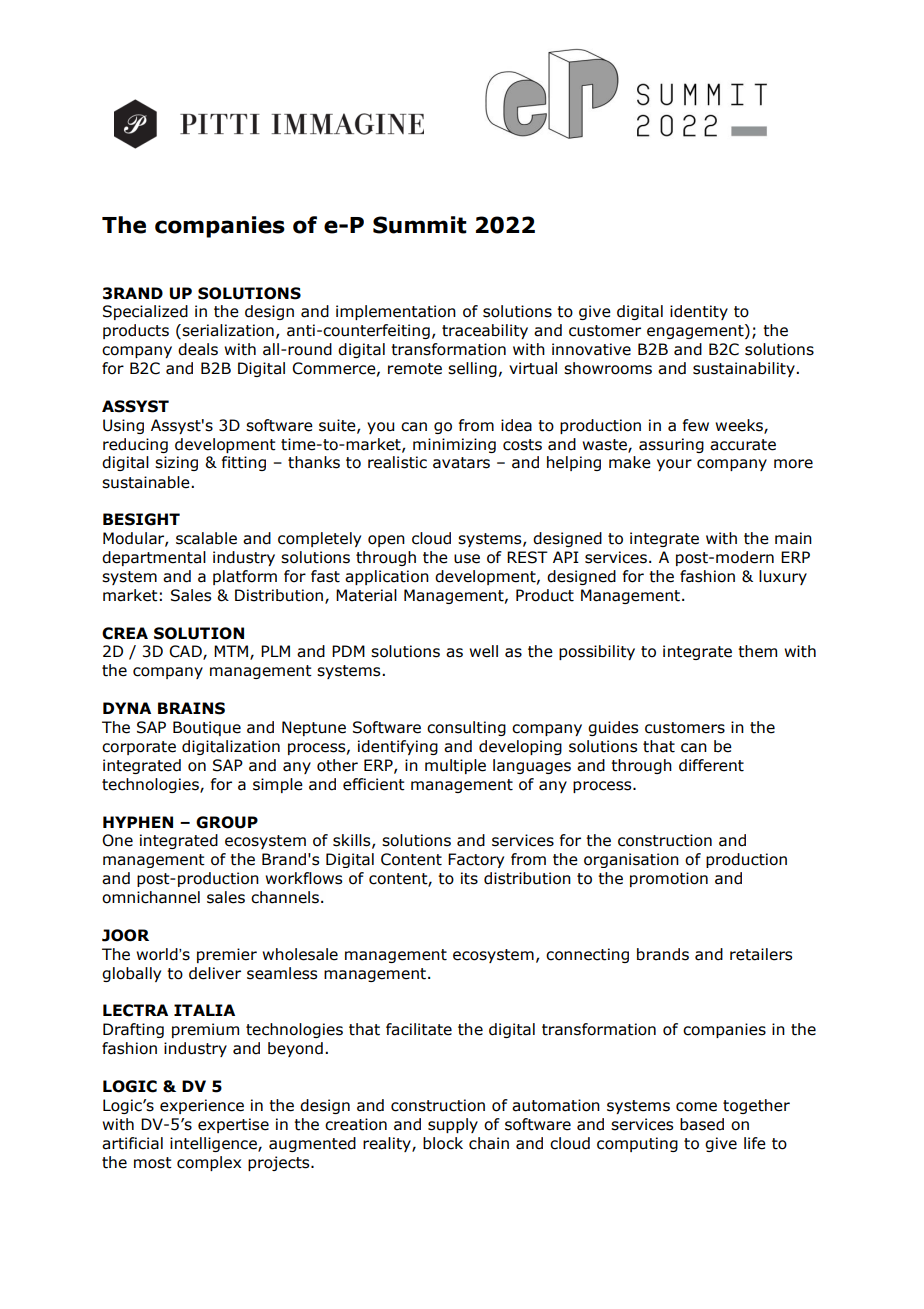 The height and width of the image is (1309, 924). What do you see at coordinates (420, 225) in the image?
I see `Summit` at bounding box center [420, 225].
